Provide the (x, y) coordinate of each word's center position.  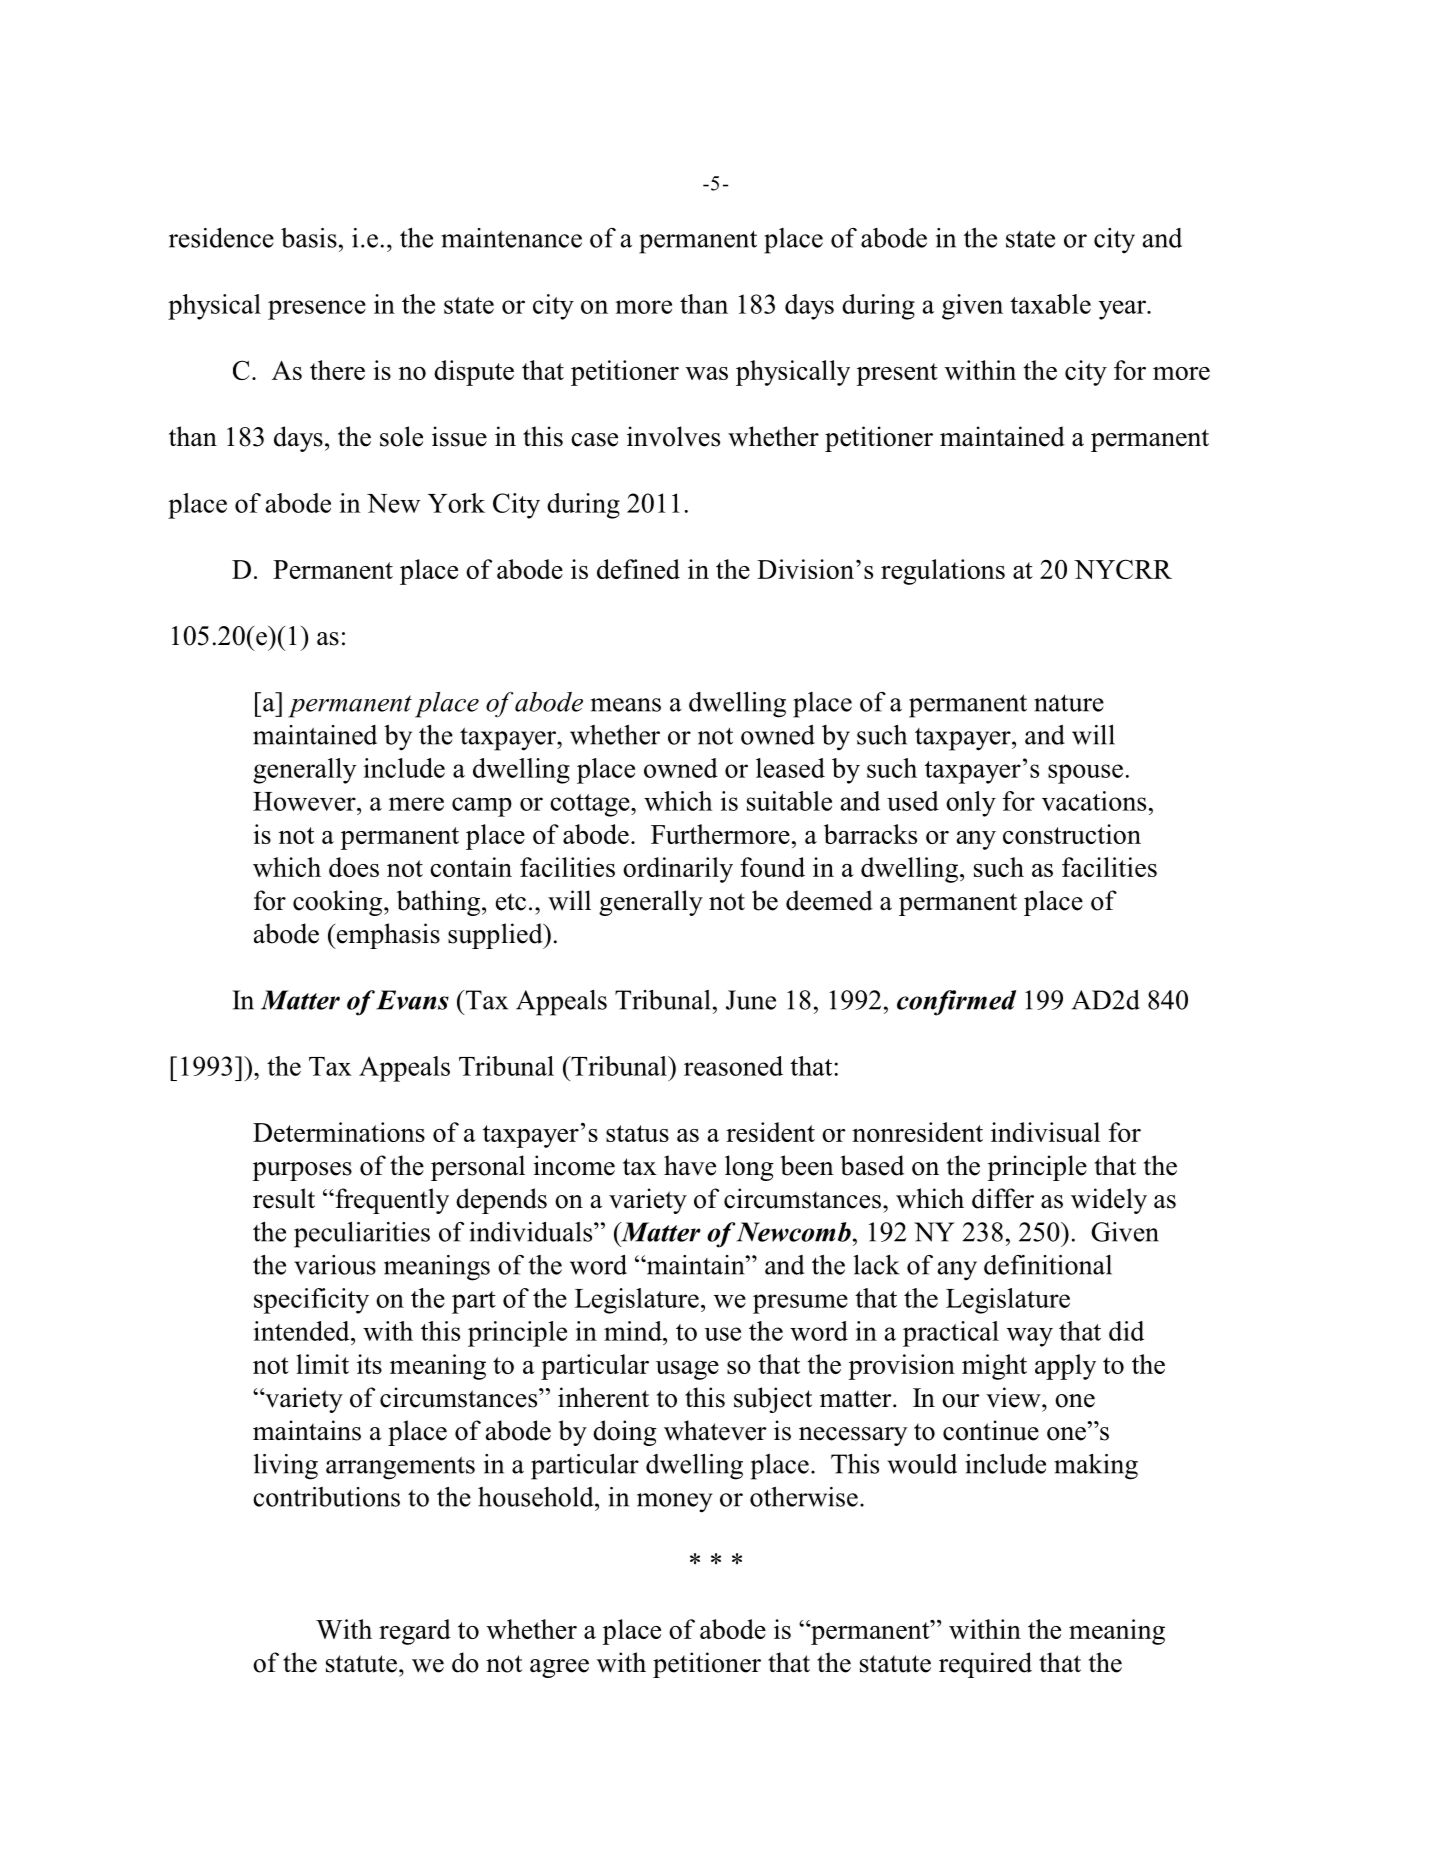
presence (317, 310)
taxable (1050, 304)
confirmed (956, 1003)
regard (415, 1632)
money (674, 1503)
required (985, 1665)
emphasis (387, 936)
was (707, 373)
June (751, 1000)
